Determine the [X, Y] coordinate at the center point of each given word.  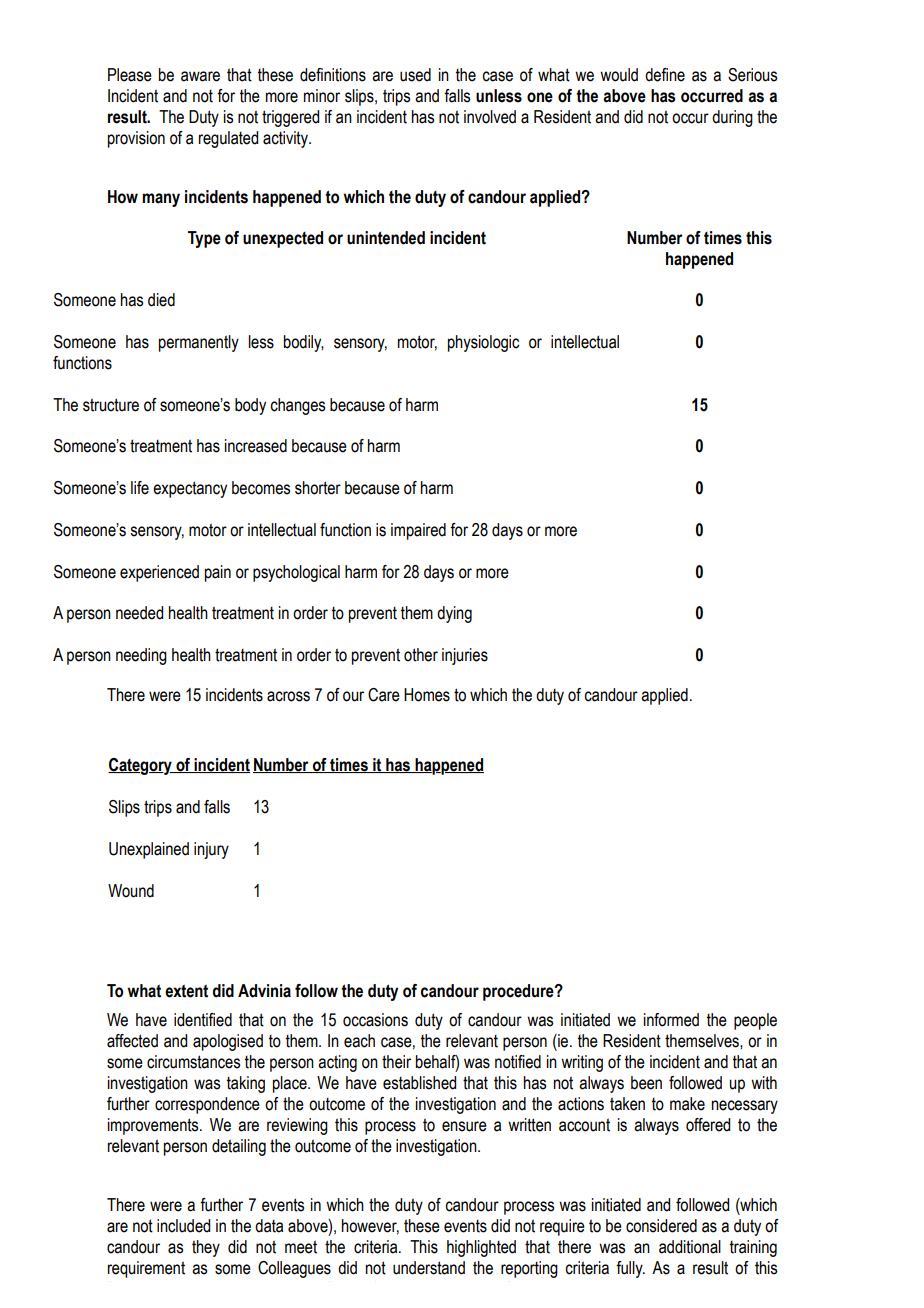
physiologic [483, 343]
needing [141, 656]
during [732, 118]
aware [200, 76]
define [665, 75]
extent [186, 991]
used [415, 75]
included [183, 1226]
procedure [519, 992]
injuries [465, 656]
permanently [199, 343]
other [421, 655]
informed [671, 1020]
